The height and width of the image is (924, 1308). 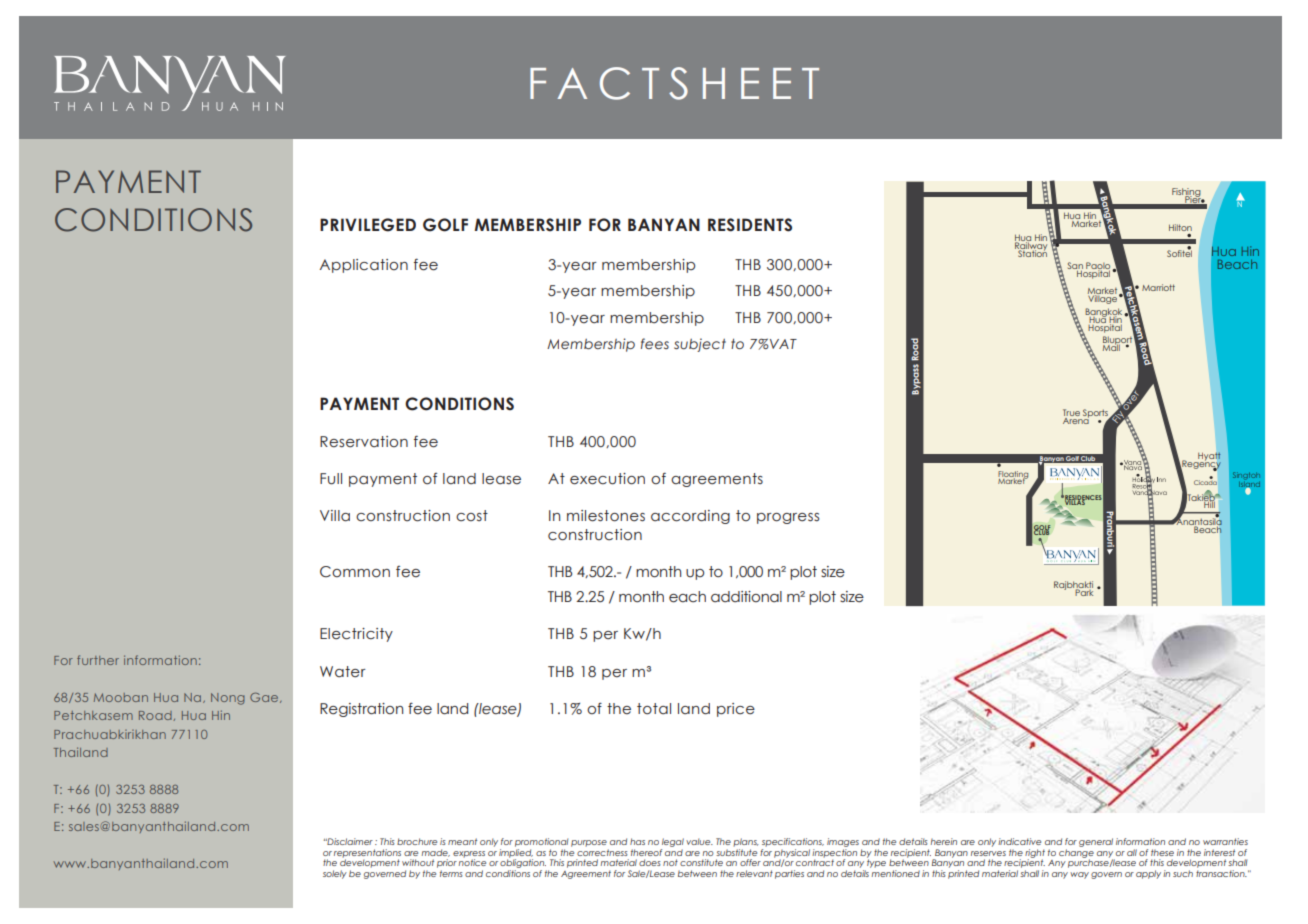 I want to click on execution, so click(x=607, y=479).
